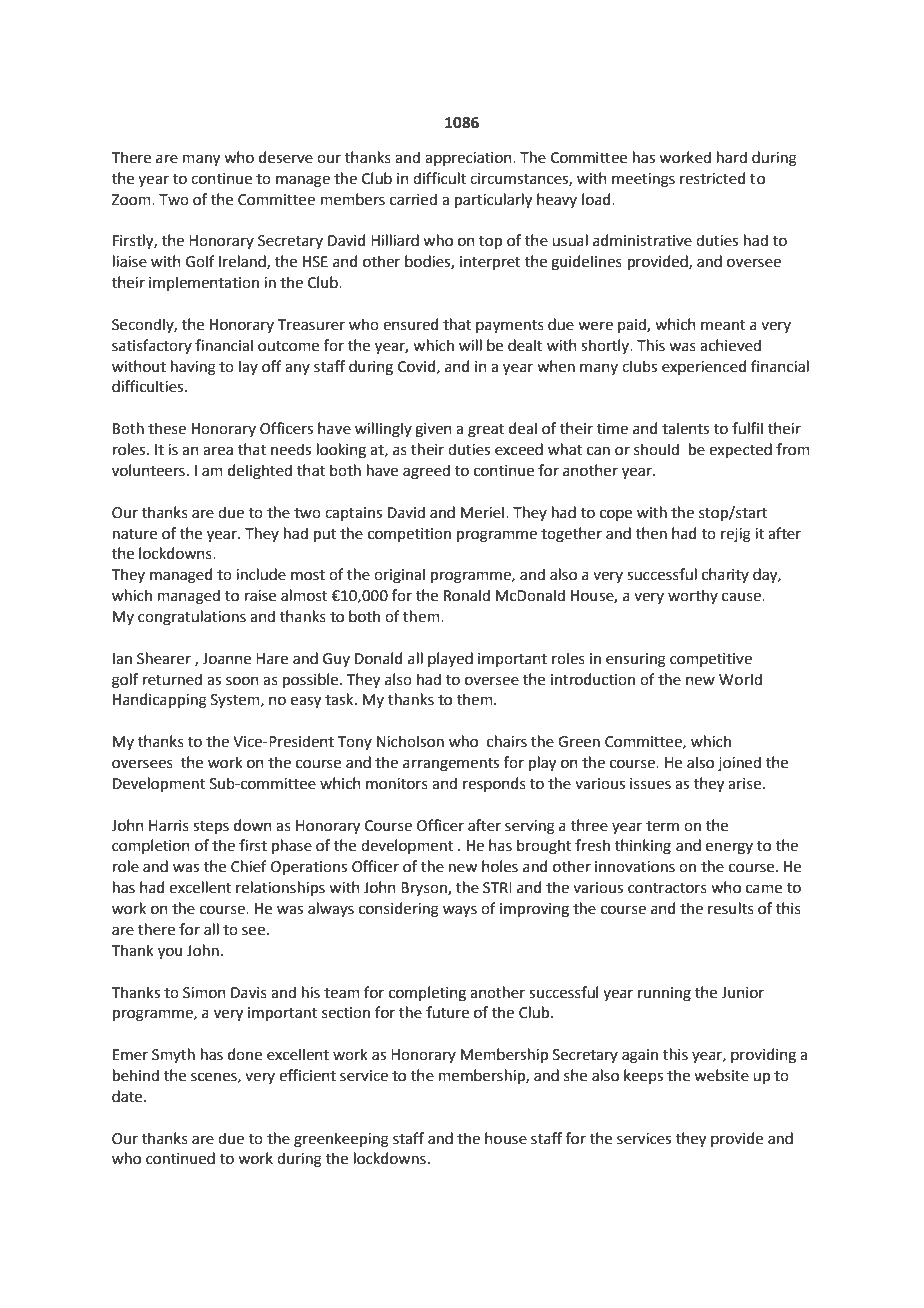  What do you see at coordinates (173, 1055) in the page?
I see `Smyth` at bounding box center [173, 1055].
